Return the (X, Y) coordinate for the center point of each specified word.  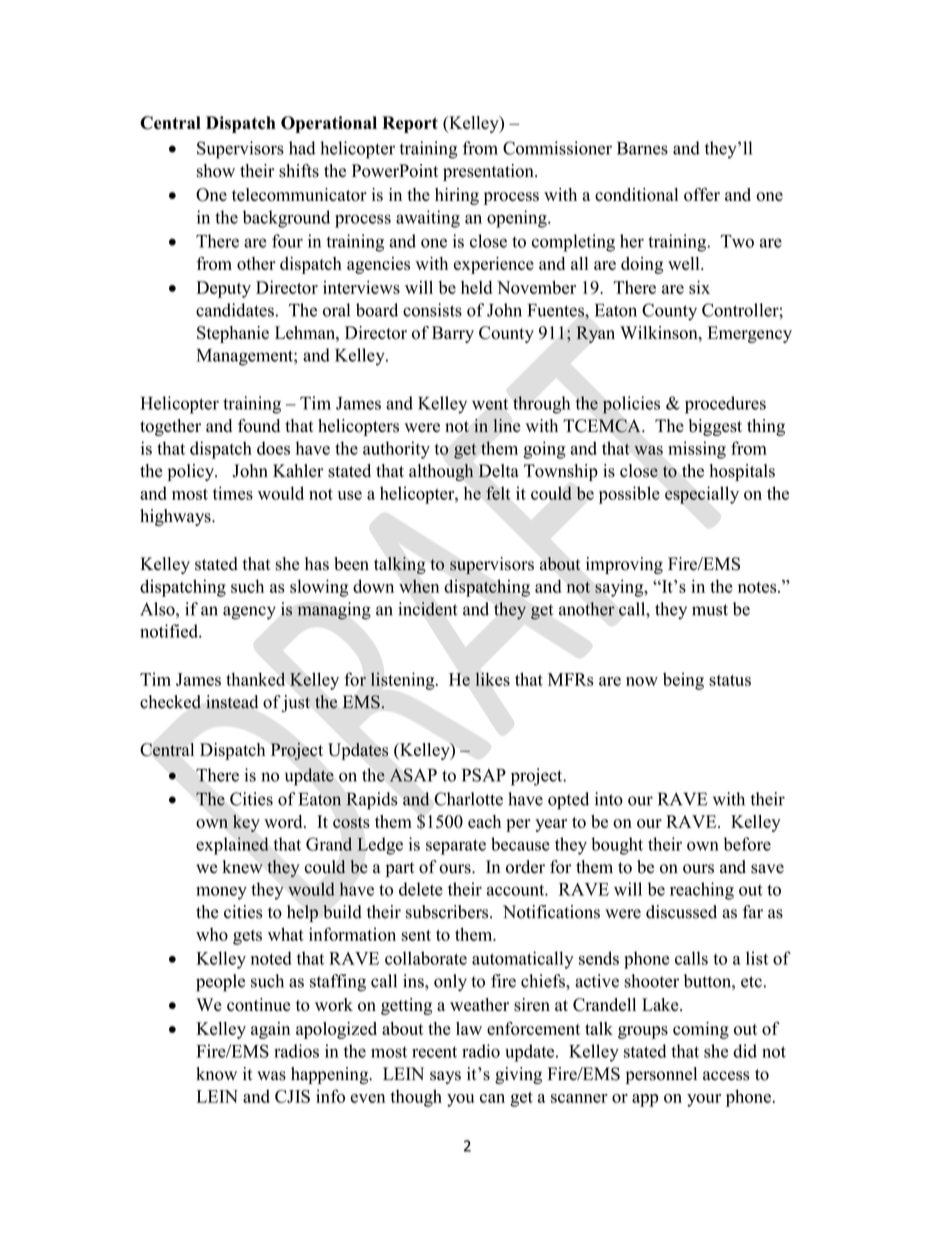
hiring (457, 196)
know (216, 1074)
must (710, 610)
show (216, 171)
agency (249, 613)
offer (702, 194)
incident (428, 609)
